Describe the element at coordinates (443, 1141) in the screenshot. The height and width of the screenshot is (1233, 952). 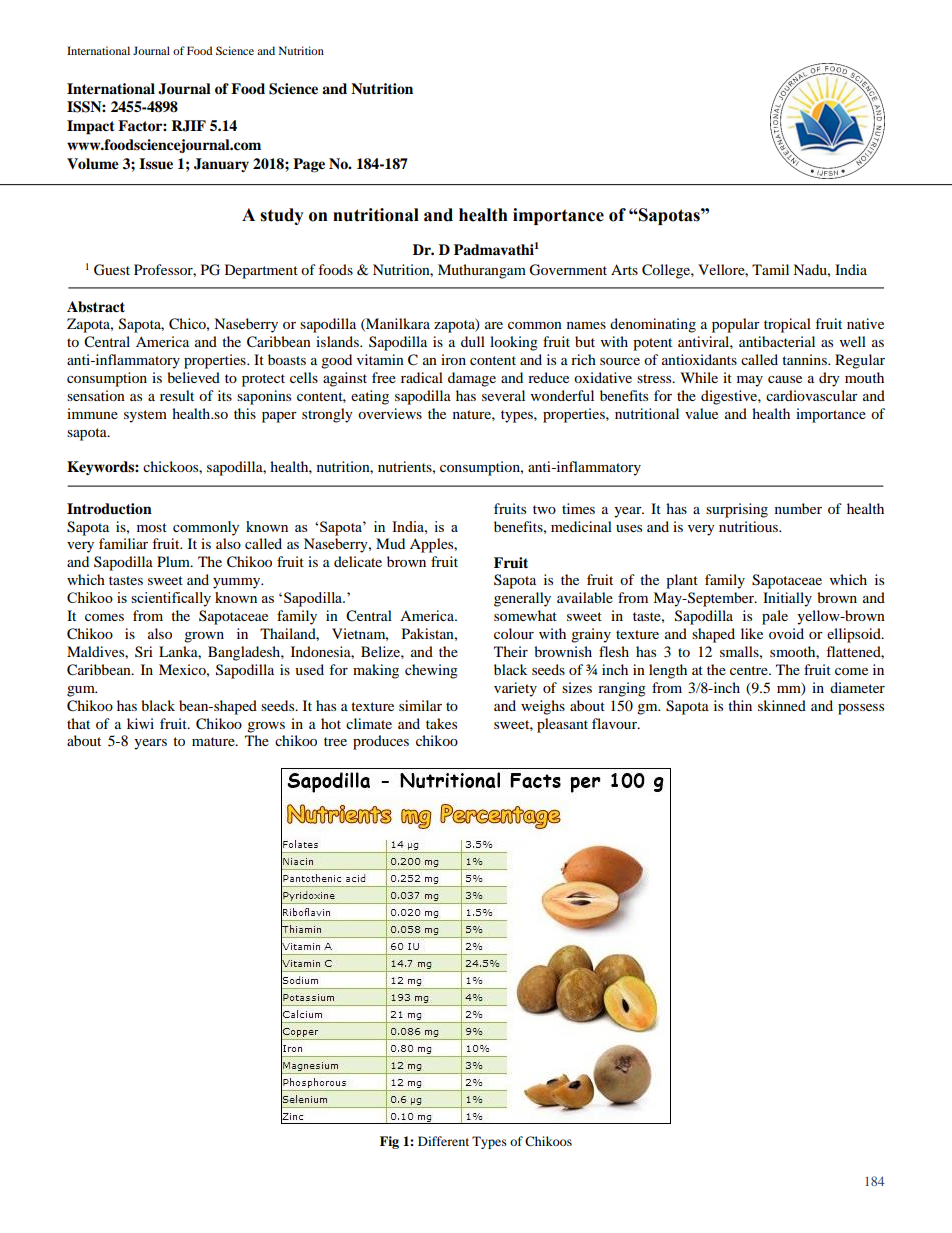
I see `Different` at that location.
